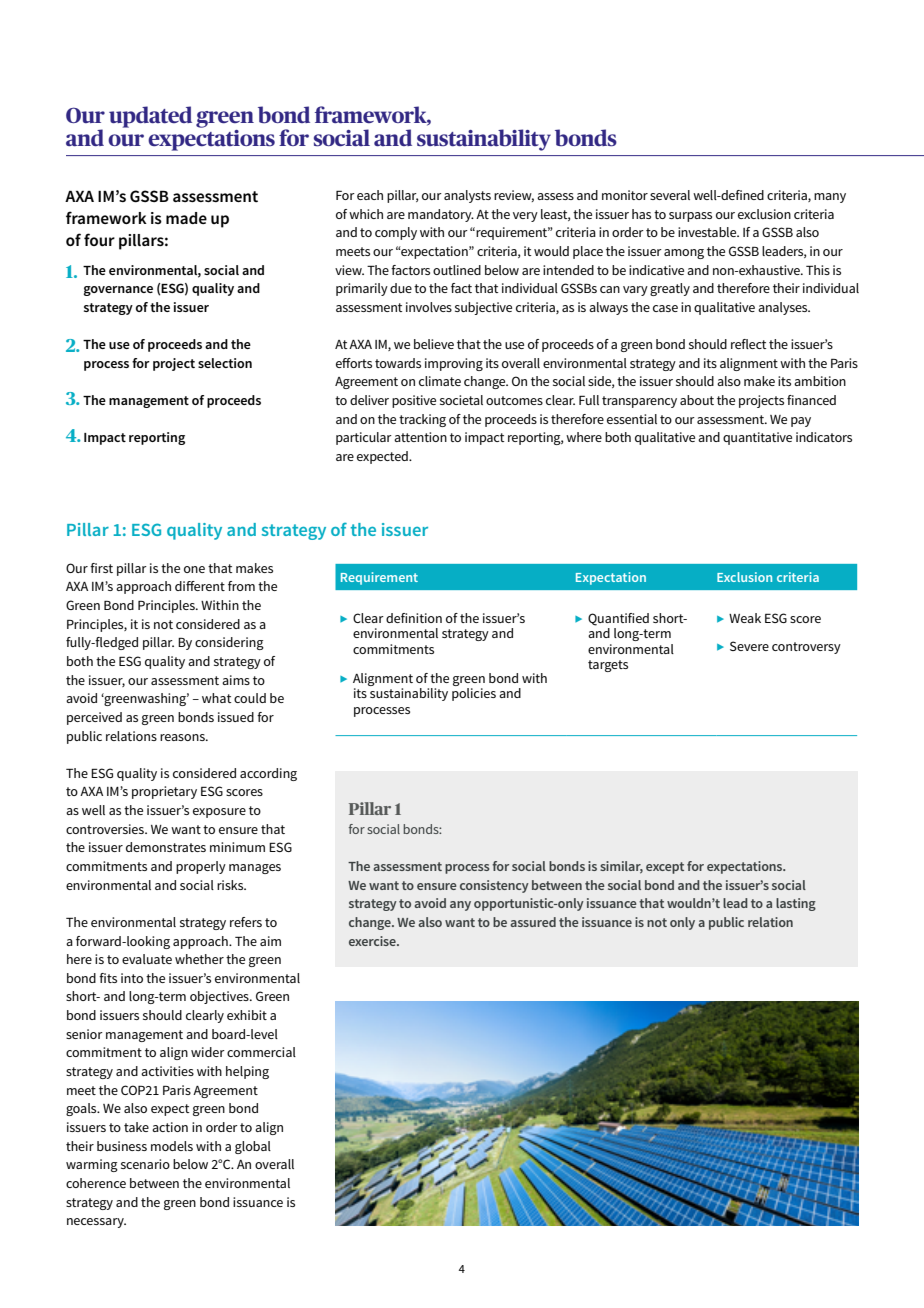  I want to click on global, so click(253, 1147).
